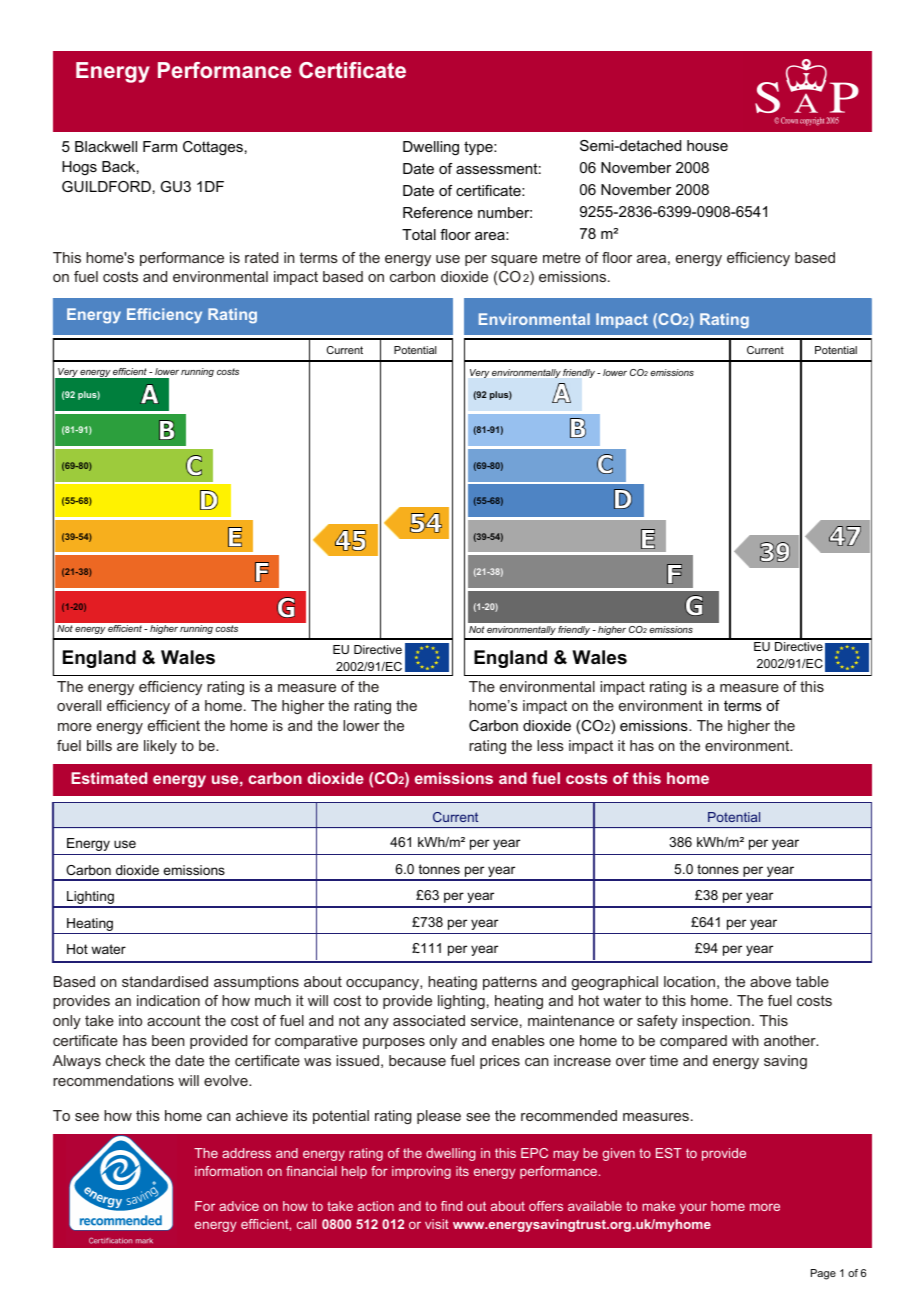 This screenshot has height=1307, width=924. What do you see at coordinates (707, 145) in the screenshot?
I see `house` at bounding box center [707, 145].
